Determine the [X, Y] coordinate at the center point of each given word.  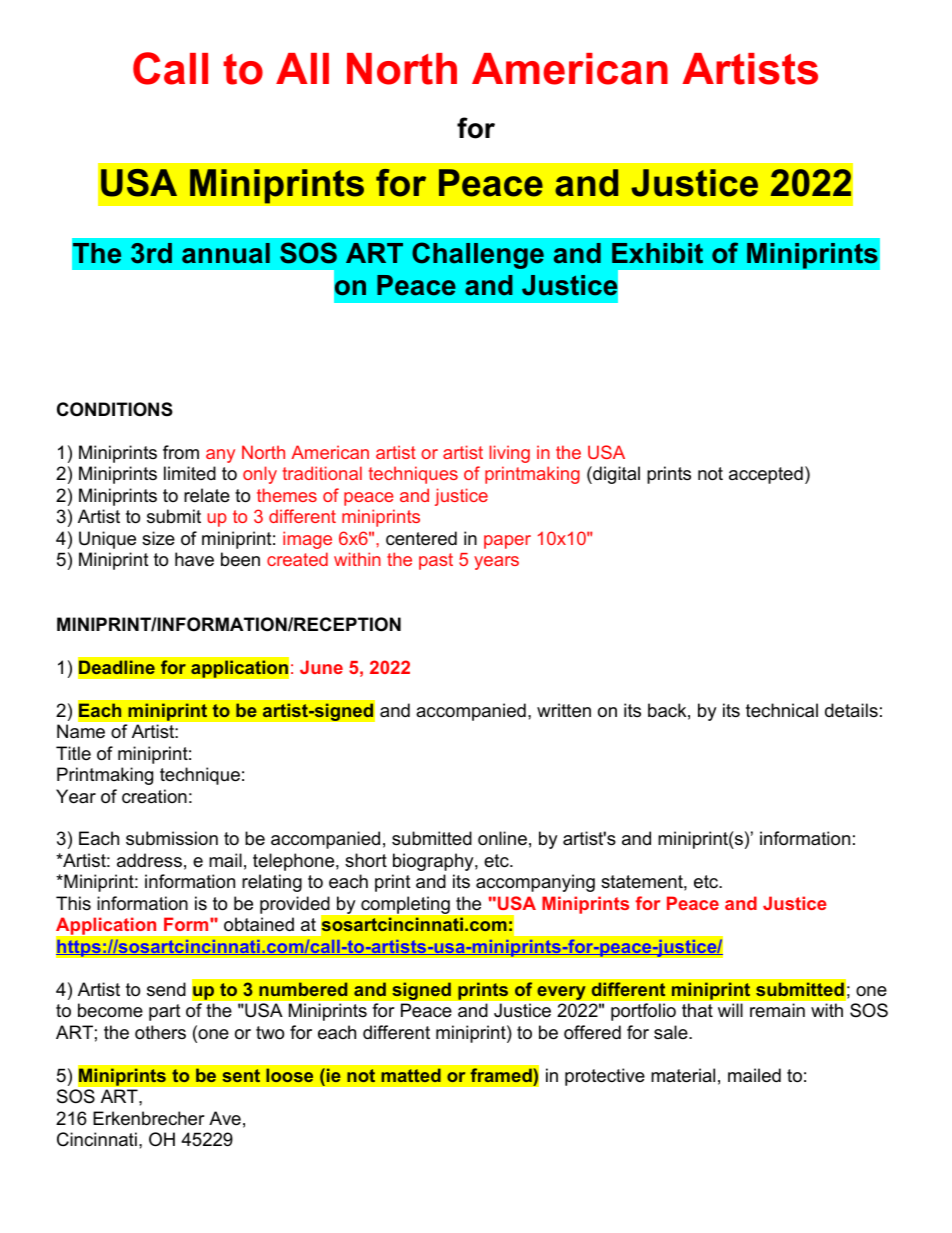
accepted [766, 475]
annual [226, 253]
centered [421, 538]
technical [782, 710]
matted [411, 1075]
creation [154, 796]
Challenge [478, 255]
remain [777, 1010]
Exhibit [657, 253]
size [158, 538]
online [502, 838]
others [160, 1032]
